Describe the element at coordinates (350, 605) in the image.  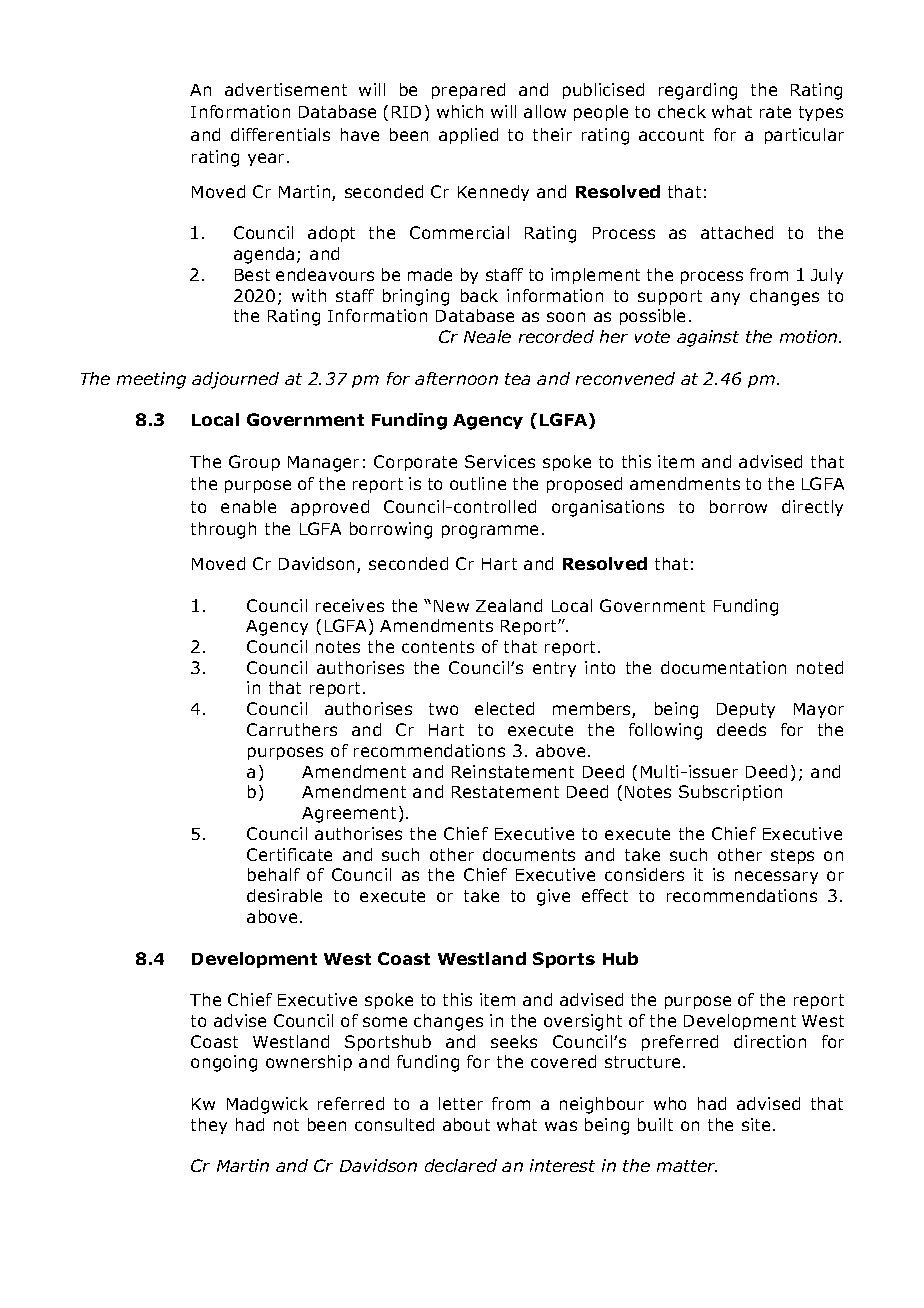
I see `receives` at that location.
